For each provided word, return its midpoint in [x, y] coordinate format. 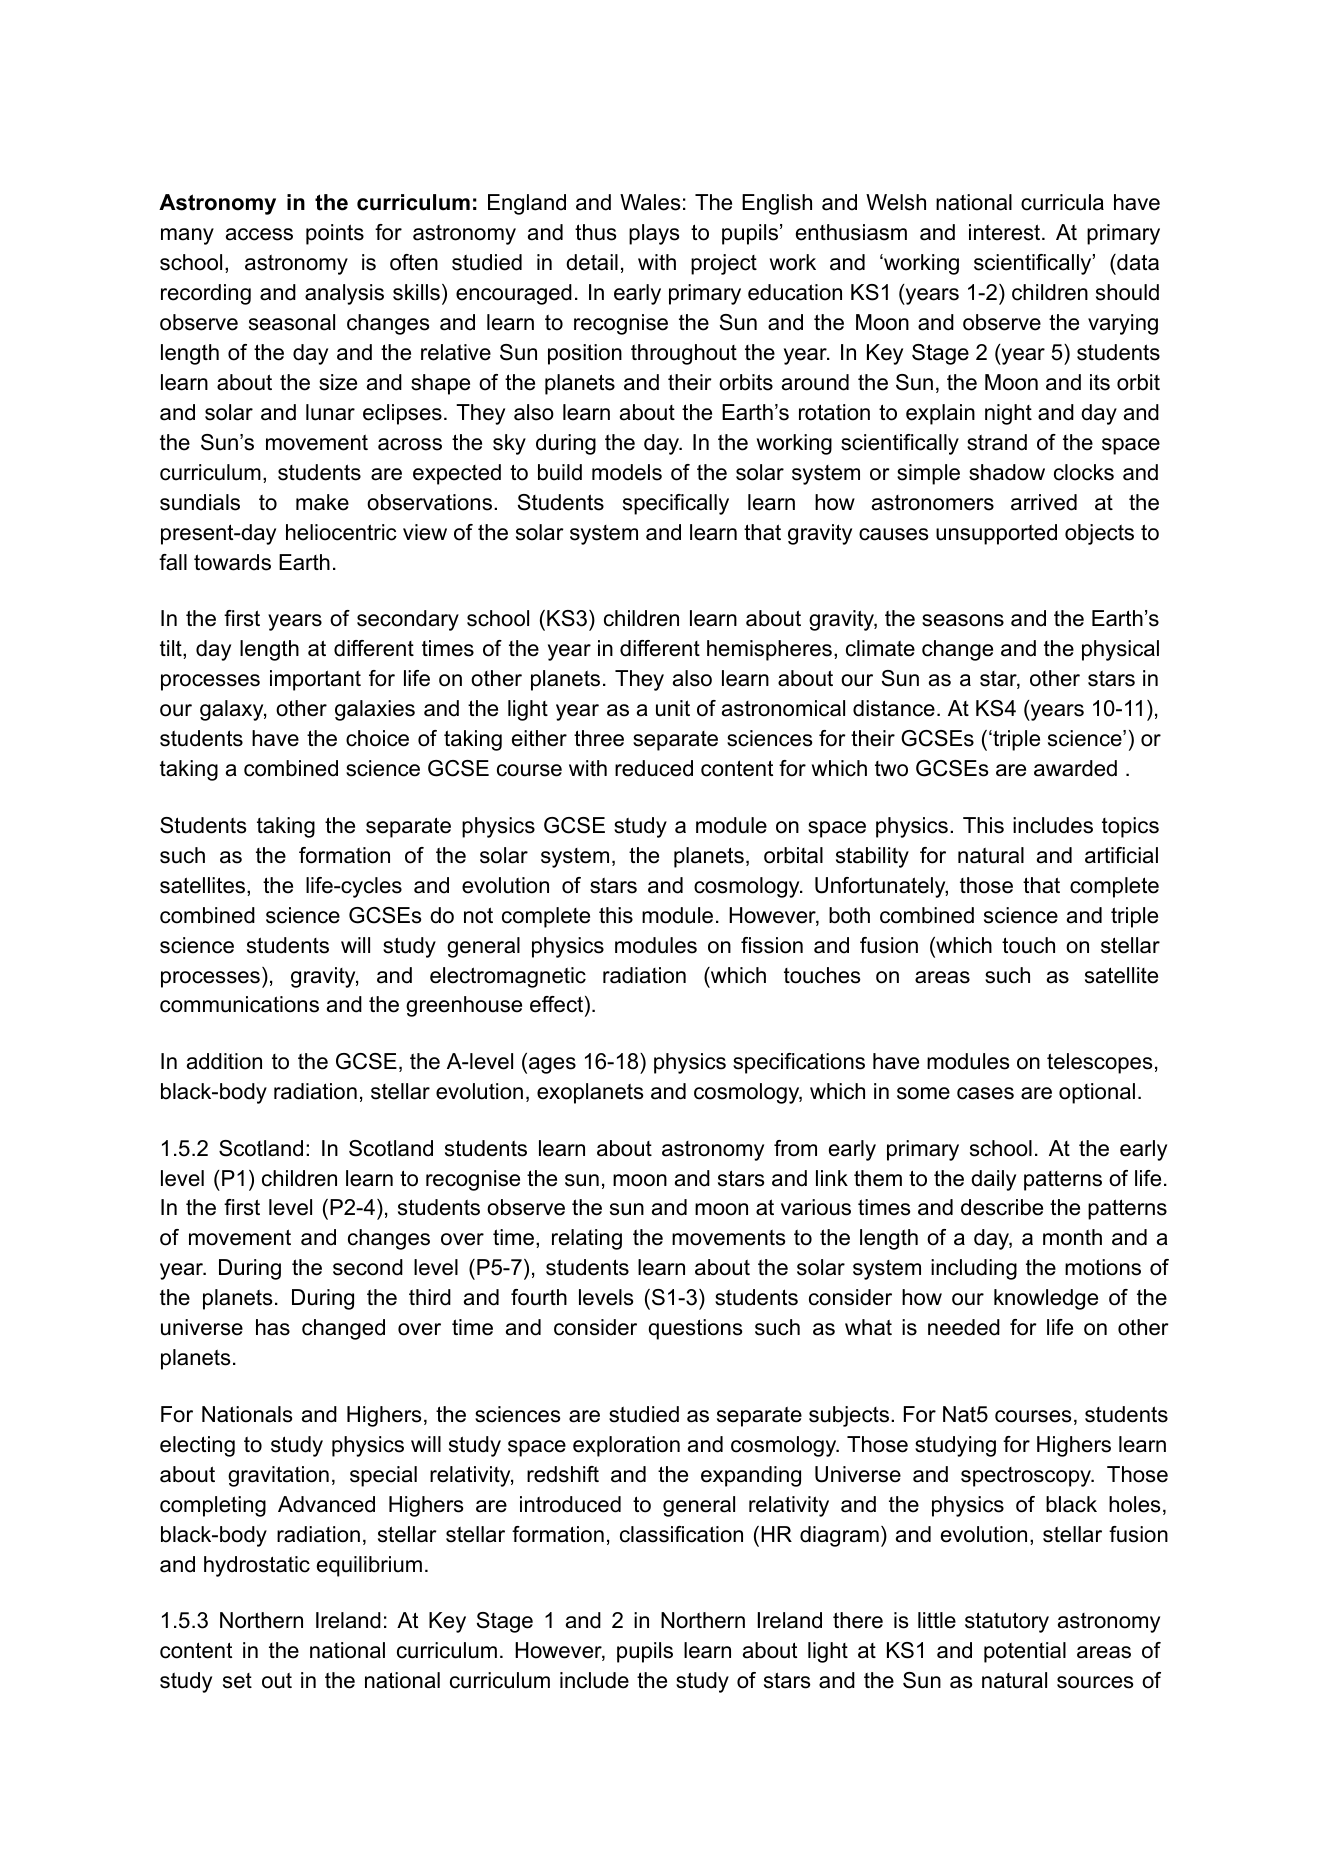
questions [695, 1329]
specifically [676, 504]
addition [224, 1061]
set [237, 1681]
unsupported [996, 534]
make [322, 502]
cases [985, 1093]
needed [964, 1327]
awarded [1075, 768]
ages [552, 1065]
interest [1006, 232]
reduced [654, 768]
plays [654, 234]
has [273, 1327]
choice [377, 738]
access [259, 234]
